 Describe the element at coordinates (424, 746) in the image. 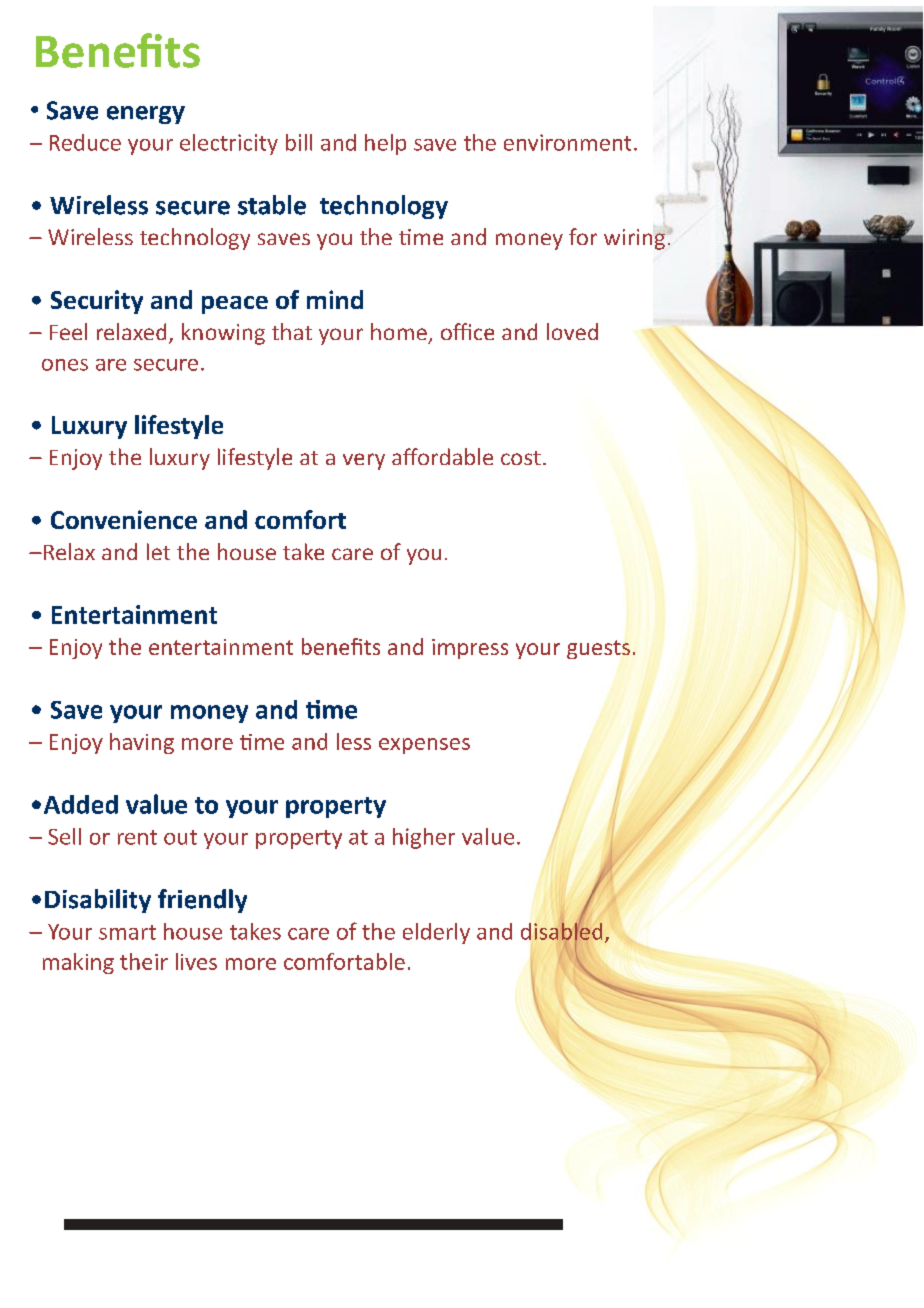

I see `expenses` at that location.
